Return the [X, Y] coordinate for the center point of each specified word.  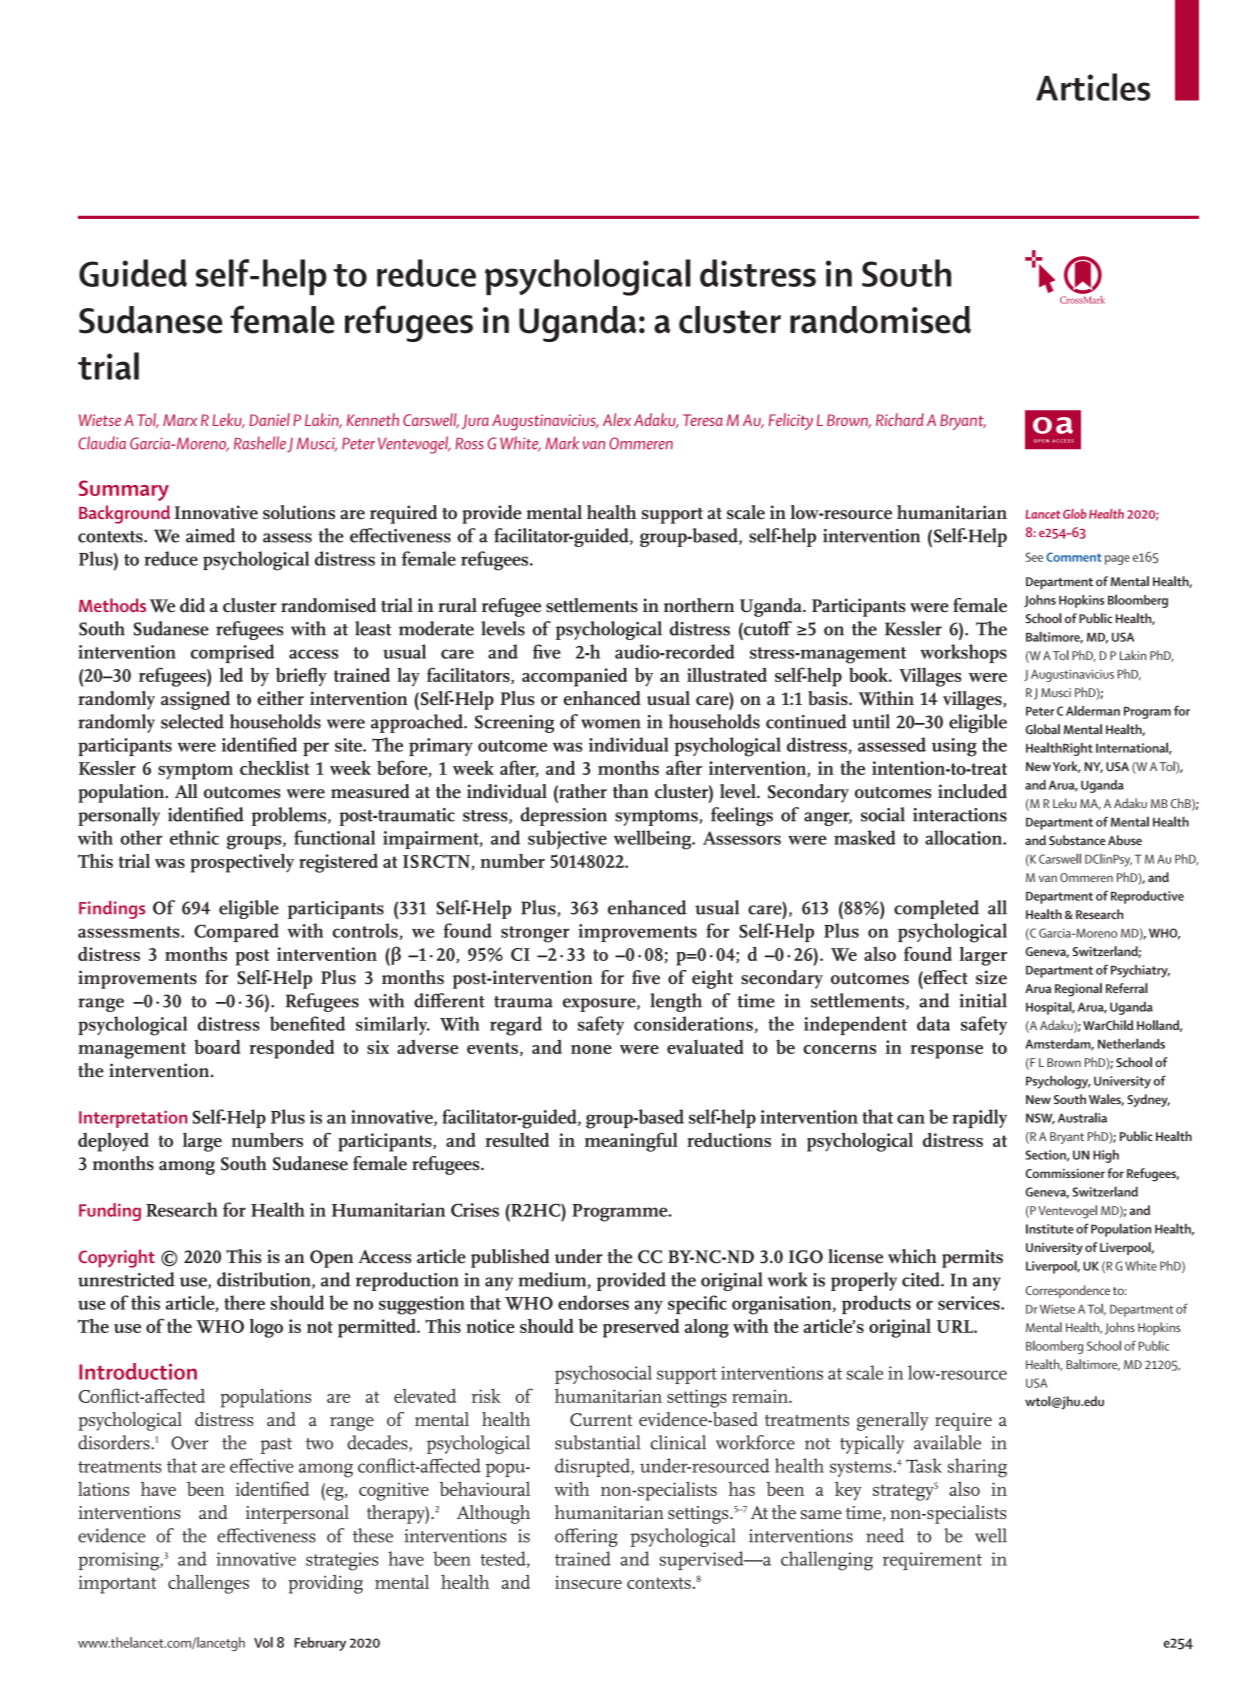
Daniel [269, 419]
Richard [900, 419]
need [885, 1535]
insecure [588, 1582]
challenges [208, 1584]
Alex [617, 419]
